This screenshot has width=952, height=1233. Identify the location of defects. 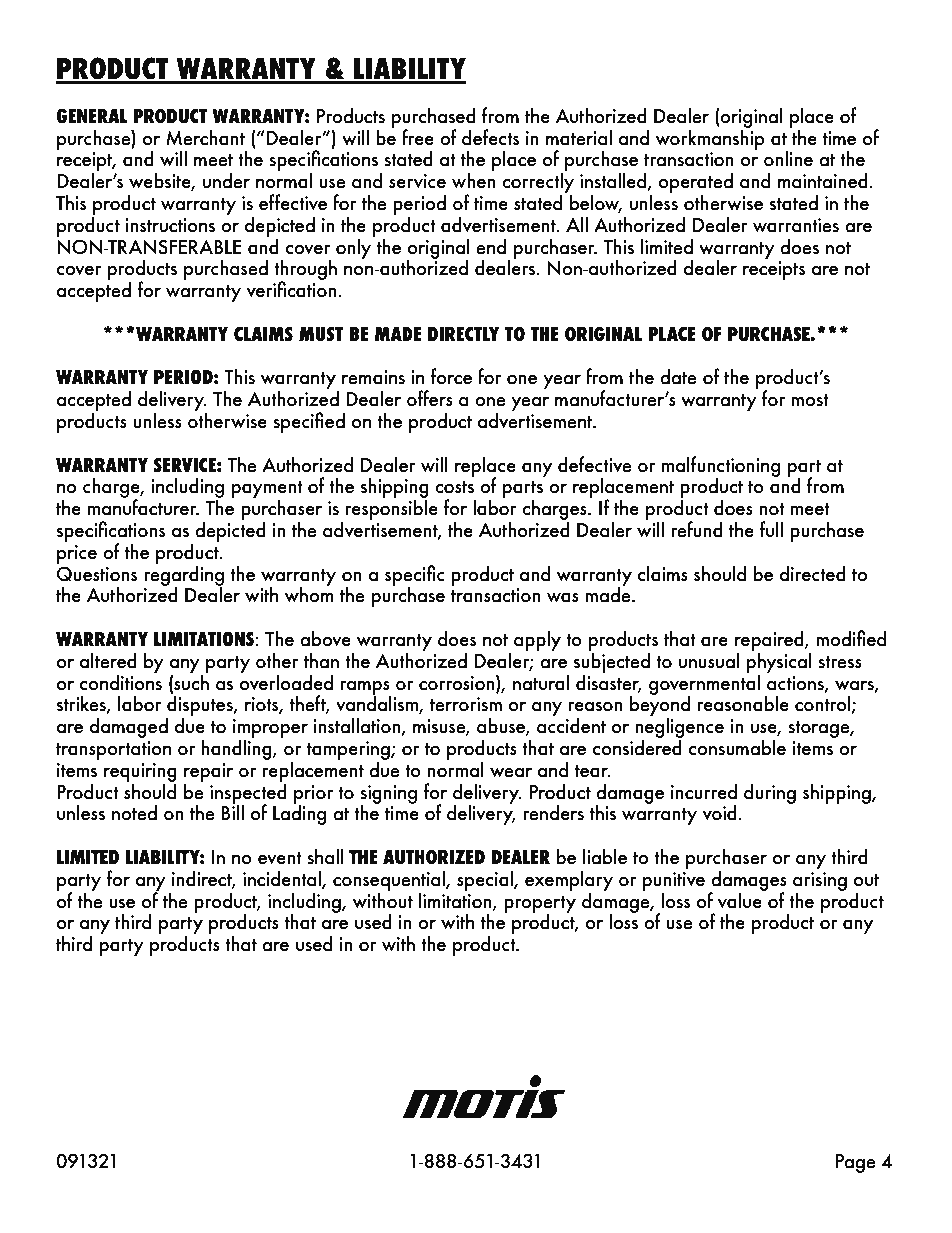
(491, 137).
